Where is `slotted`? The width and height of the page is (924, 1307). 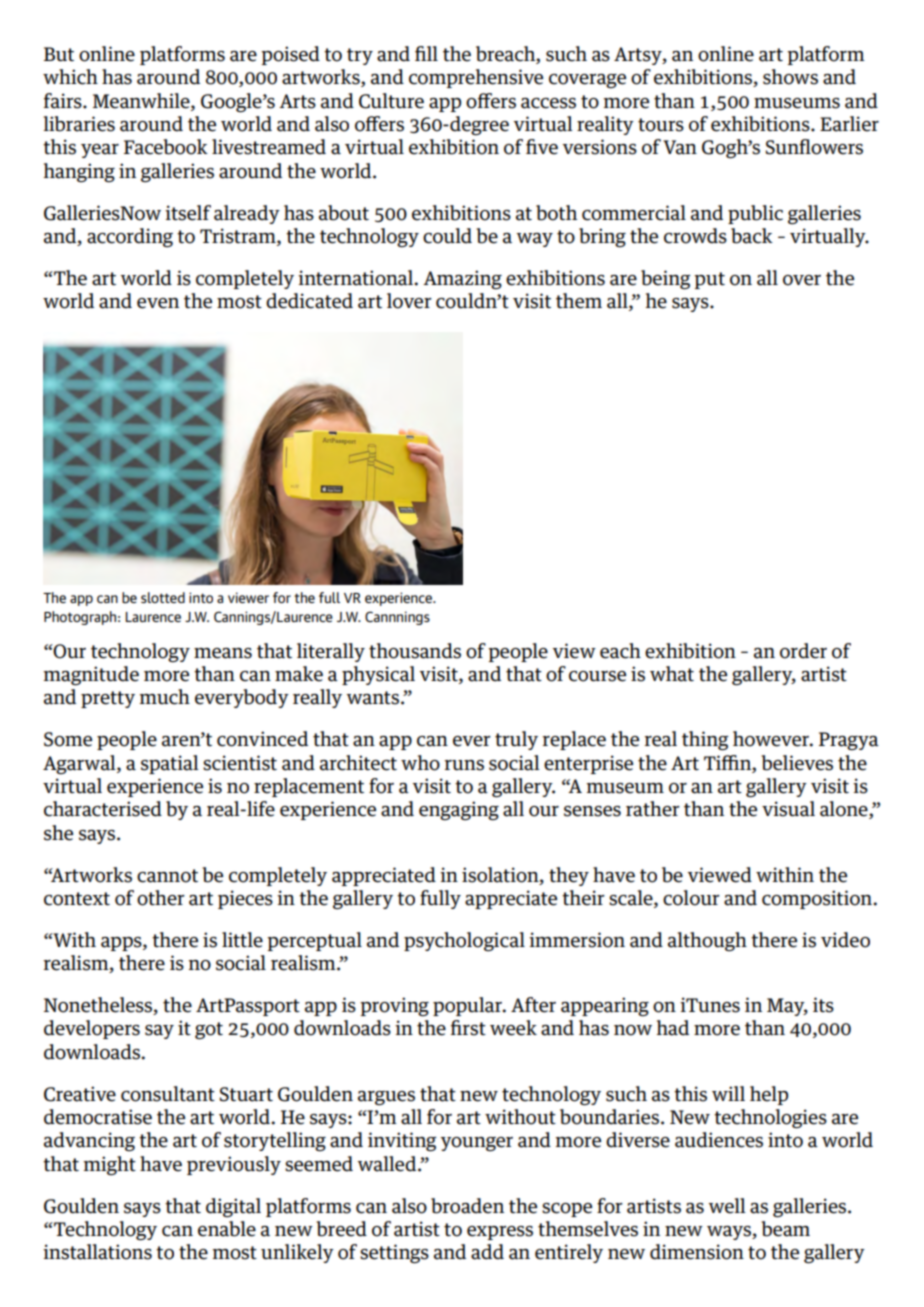
slotted is located at coordinates (163, 597).
